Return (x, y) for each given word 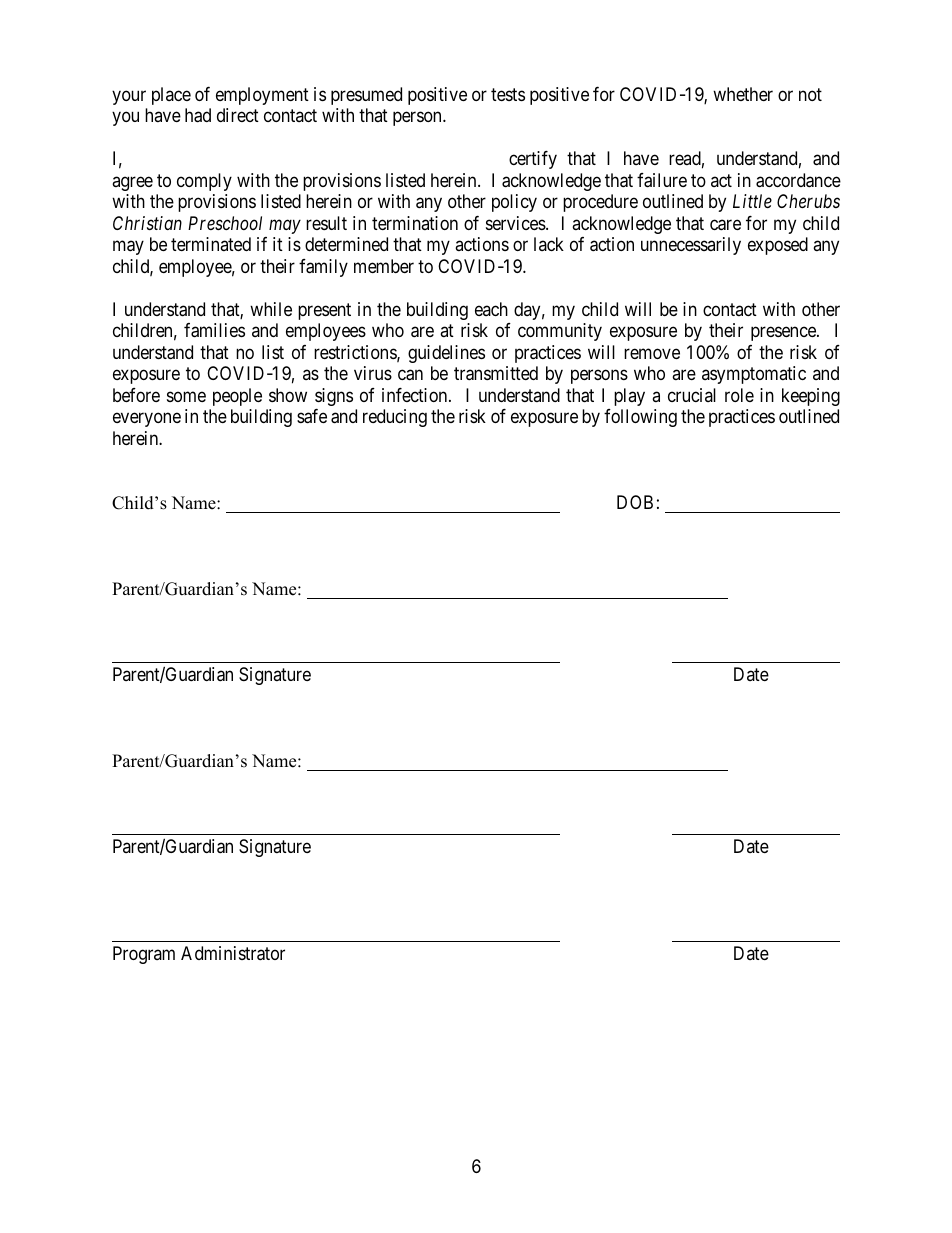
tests (508, 94)
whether (743, 94)
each (491, 309)
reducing (395, 418)
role (739, 395)
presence (784, 334)
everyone (147, 420)
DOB (635, 502)
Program (144, 955)
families (214, 330)
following (640, 418)
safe (312, 416)
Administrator (233, 953)
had (198, 115)
